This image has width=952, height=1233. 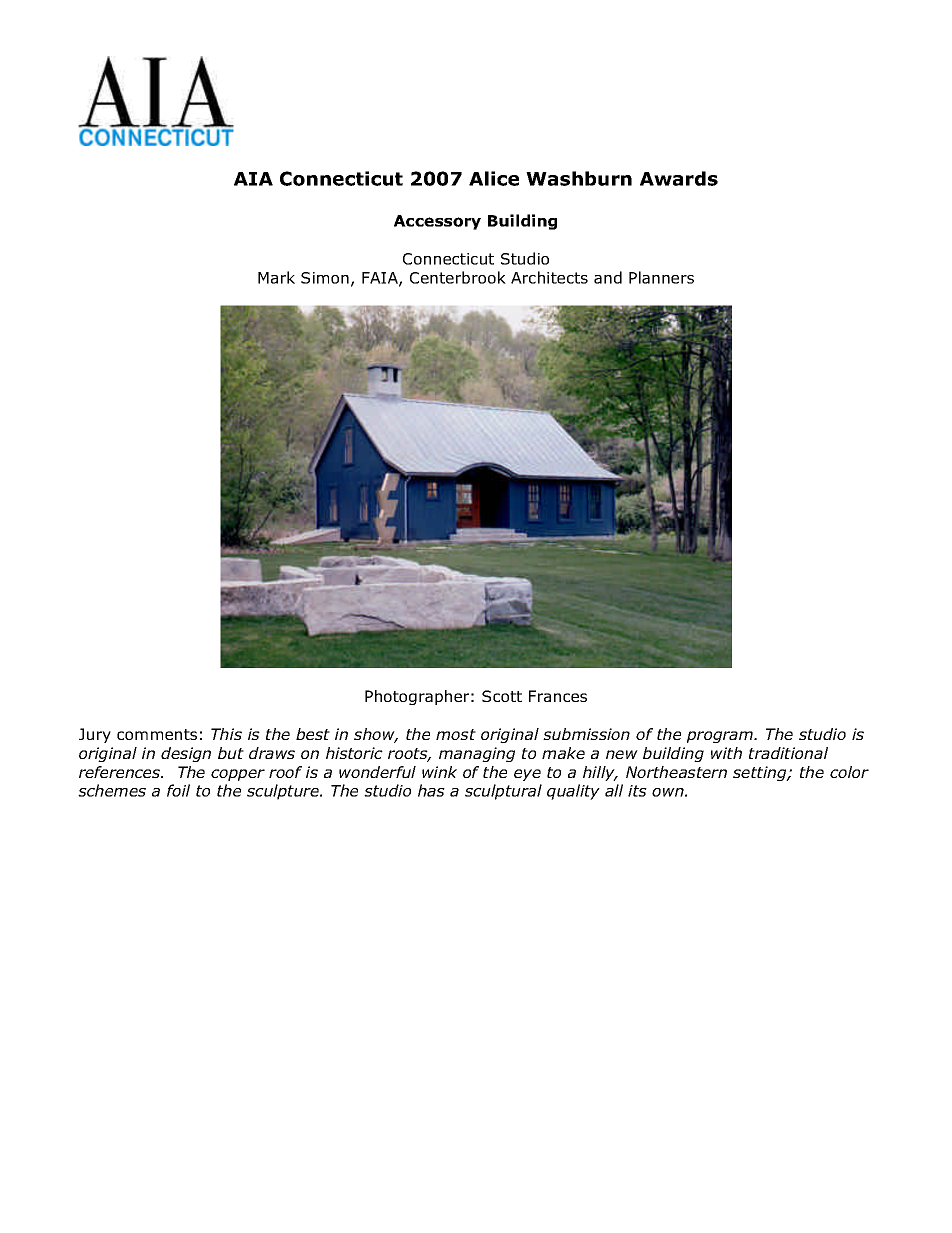 I want to click on Mark, so click(x=276, y=277).
